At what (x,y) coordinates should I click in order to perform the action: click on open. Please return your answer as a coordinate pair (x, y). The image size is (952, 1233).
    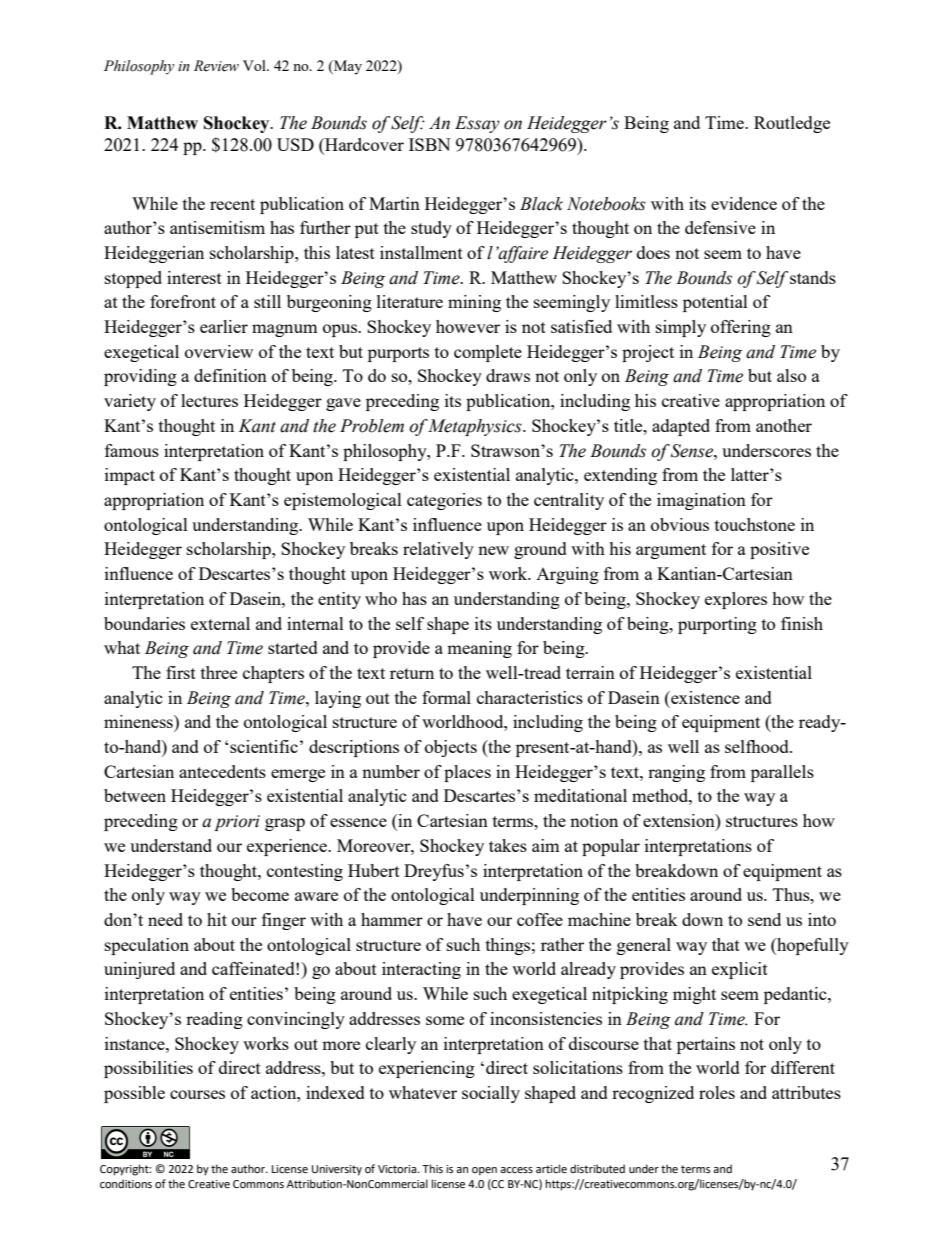
    Looking at the image, I should click on (484, 1171).
